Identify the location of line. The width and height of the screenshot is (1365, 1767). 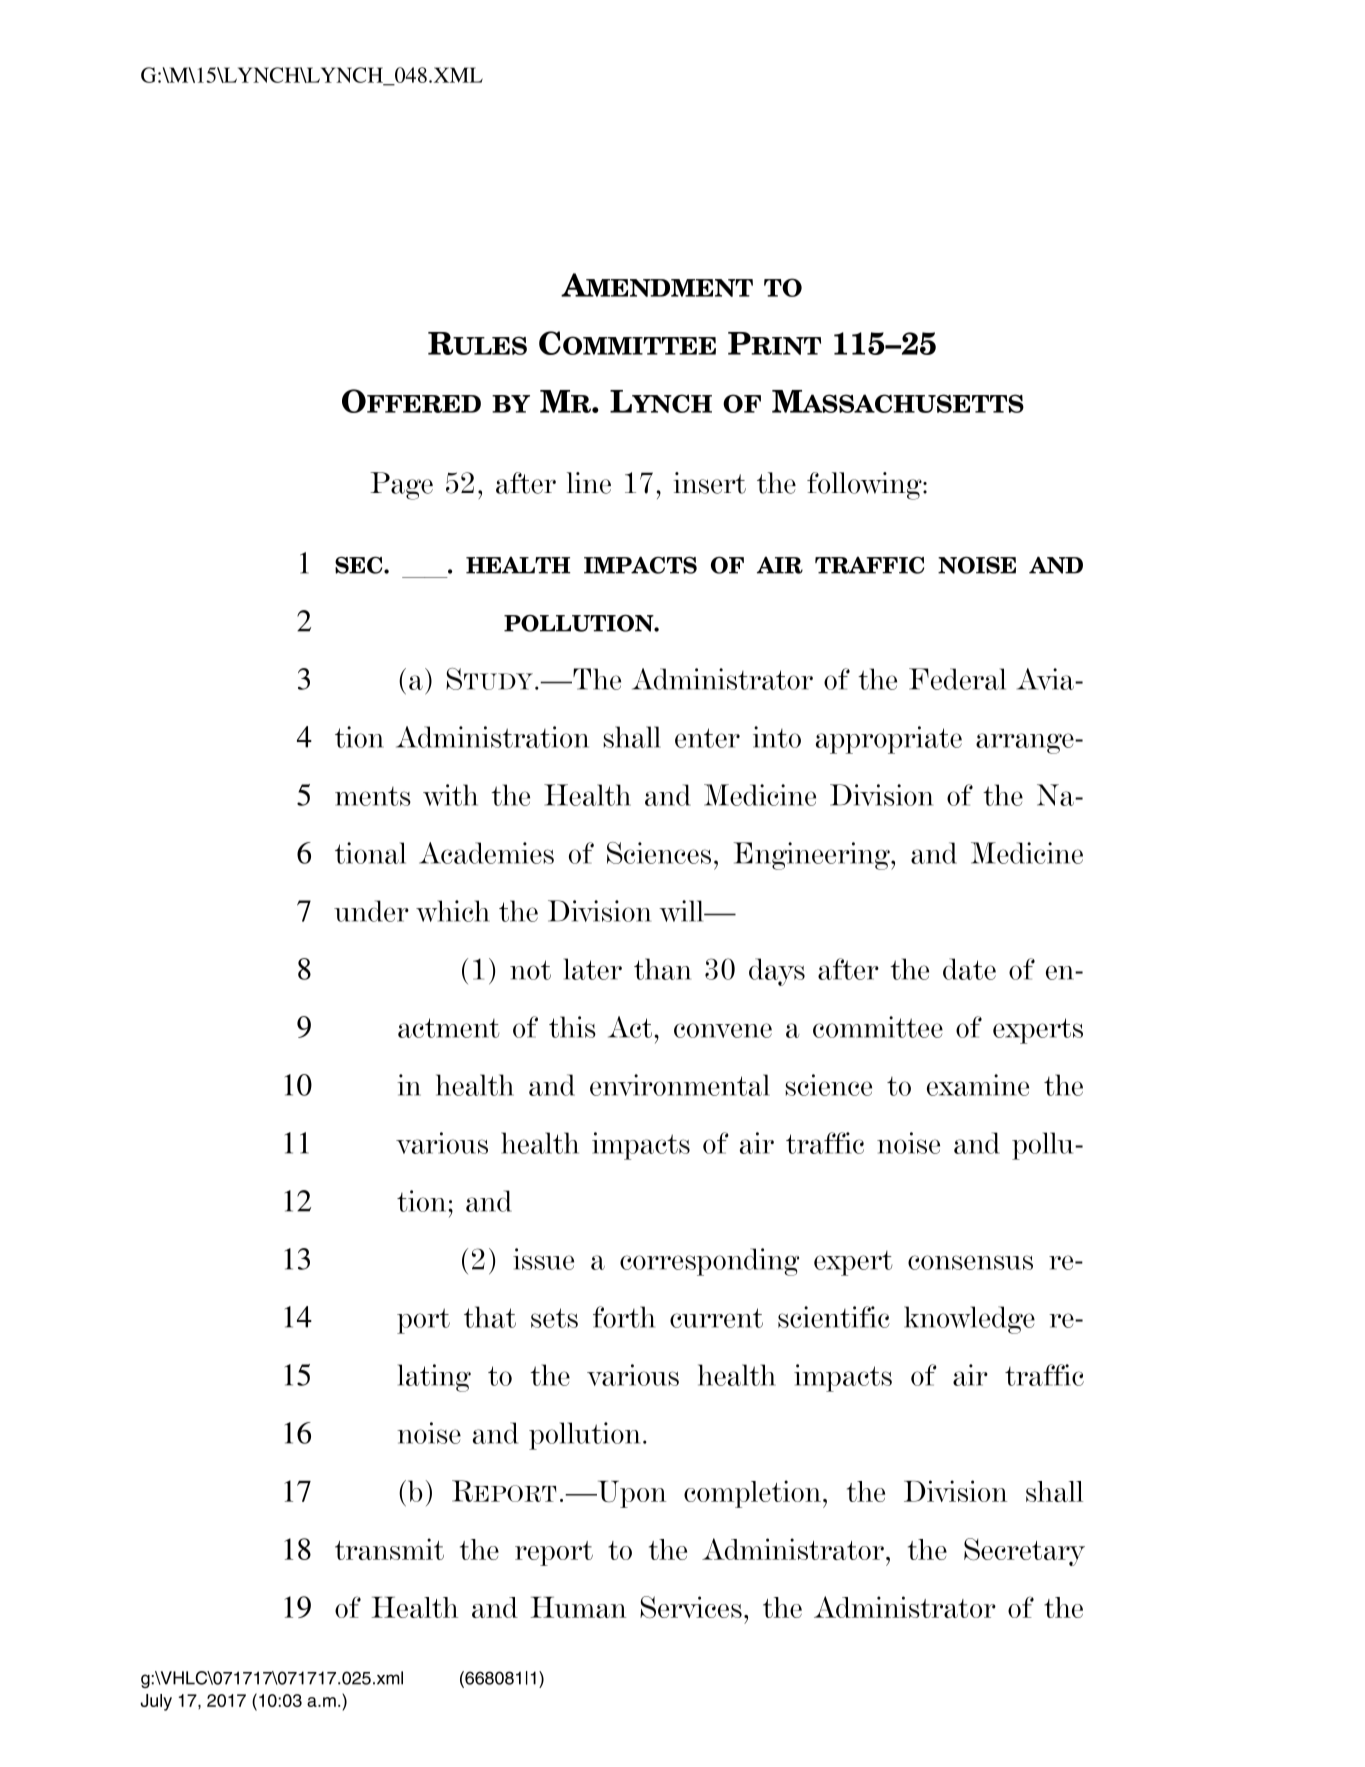
(589, 483).
